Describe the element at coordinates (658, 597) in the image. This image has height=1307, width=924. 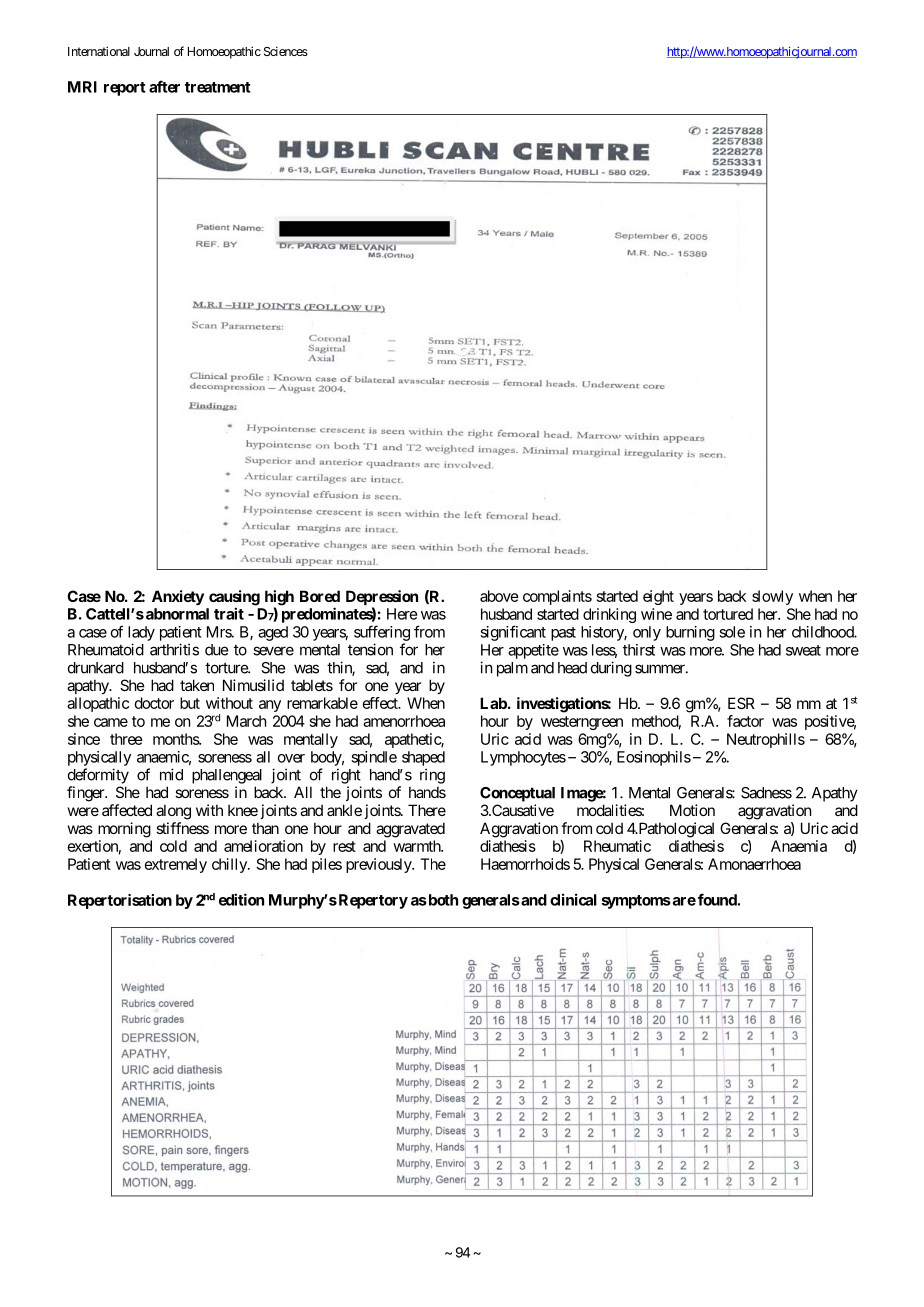
I see `eight` at that location.
